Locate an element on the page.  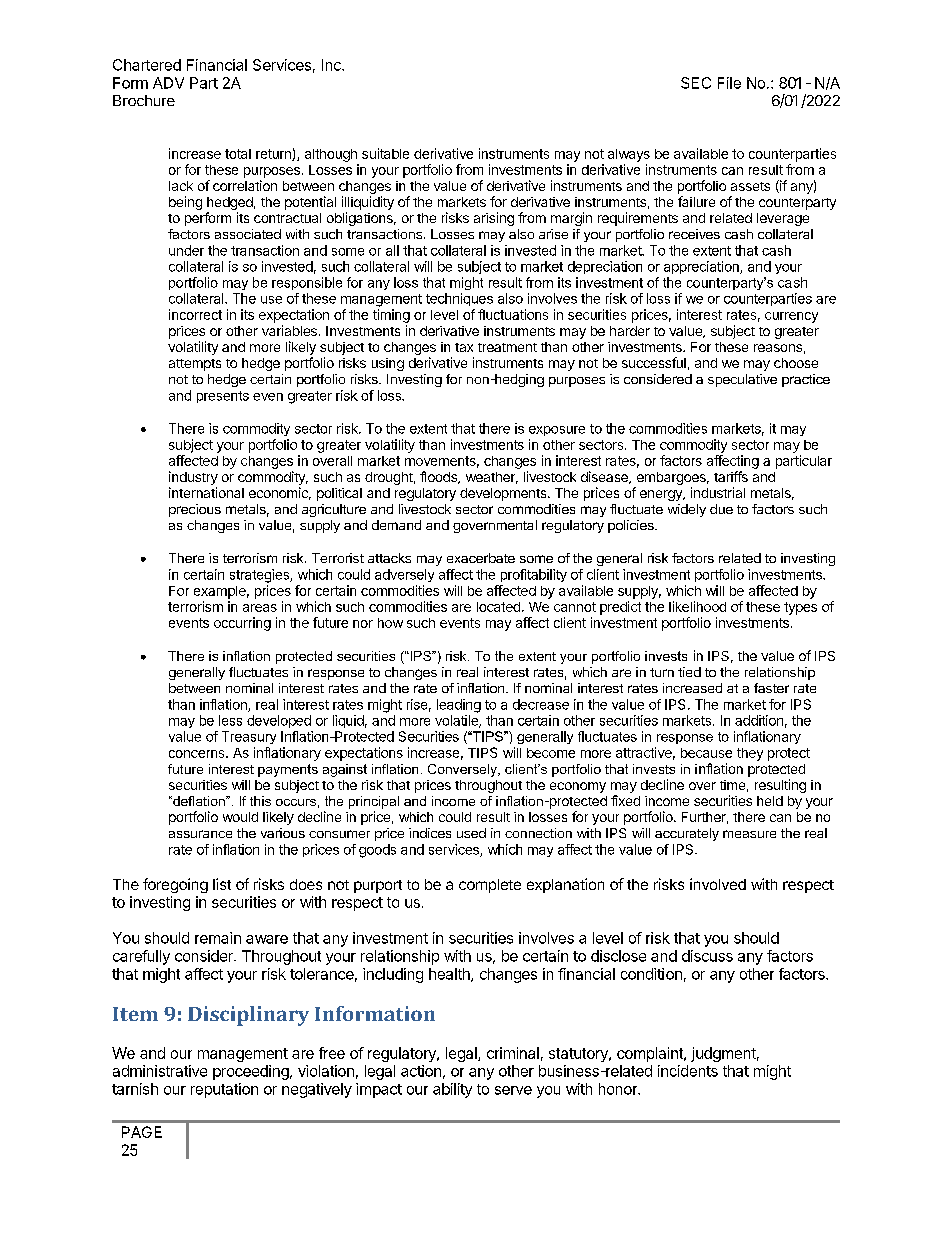
occurring is located at coordinates (242, 624).
